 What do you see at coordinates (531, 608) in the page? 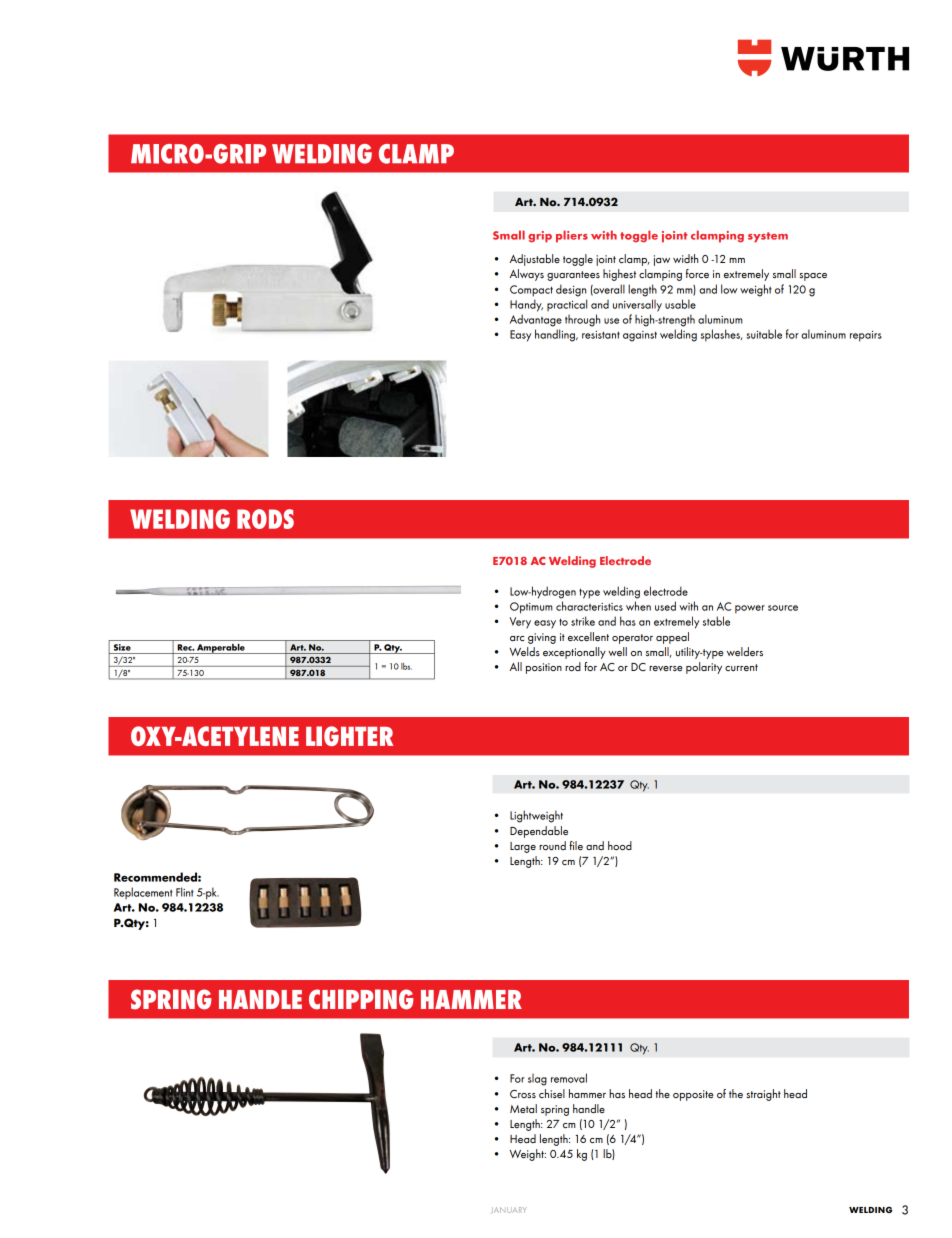
I see `Optimum` at bounding box center [531, 608].
